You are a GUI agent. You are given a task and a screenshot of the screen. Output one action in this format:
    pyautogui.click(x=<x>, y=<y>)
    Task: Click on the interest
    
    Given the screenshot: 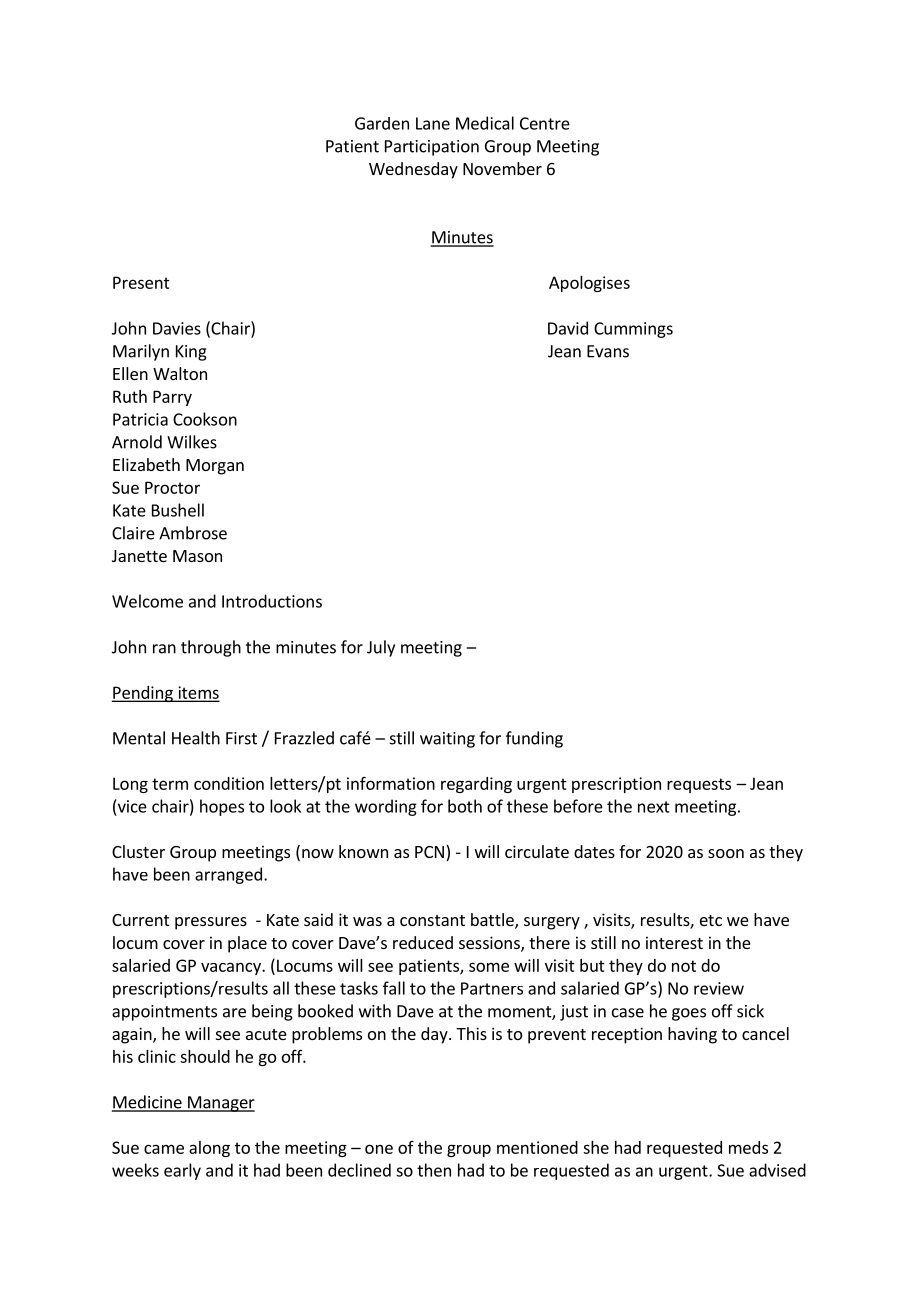 What is the action you would take?
    pyautogui.click(x=674, y=942)
